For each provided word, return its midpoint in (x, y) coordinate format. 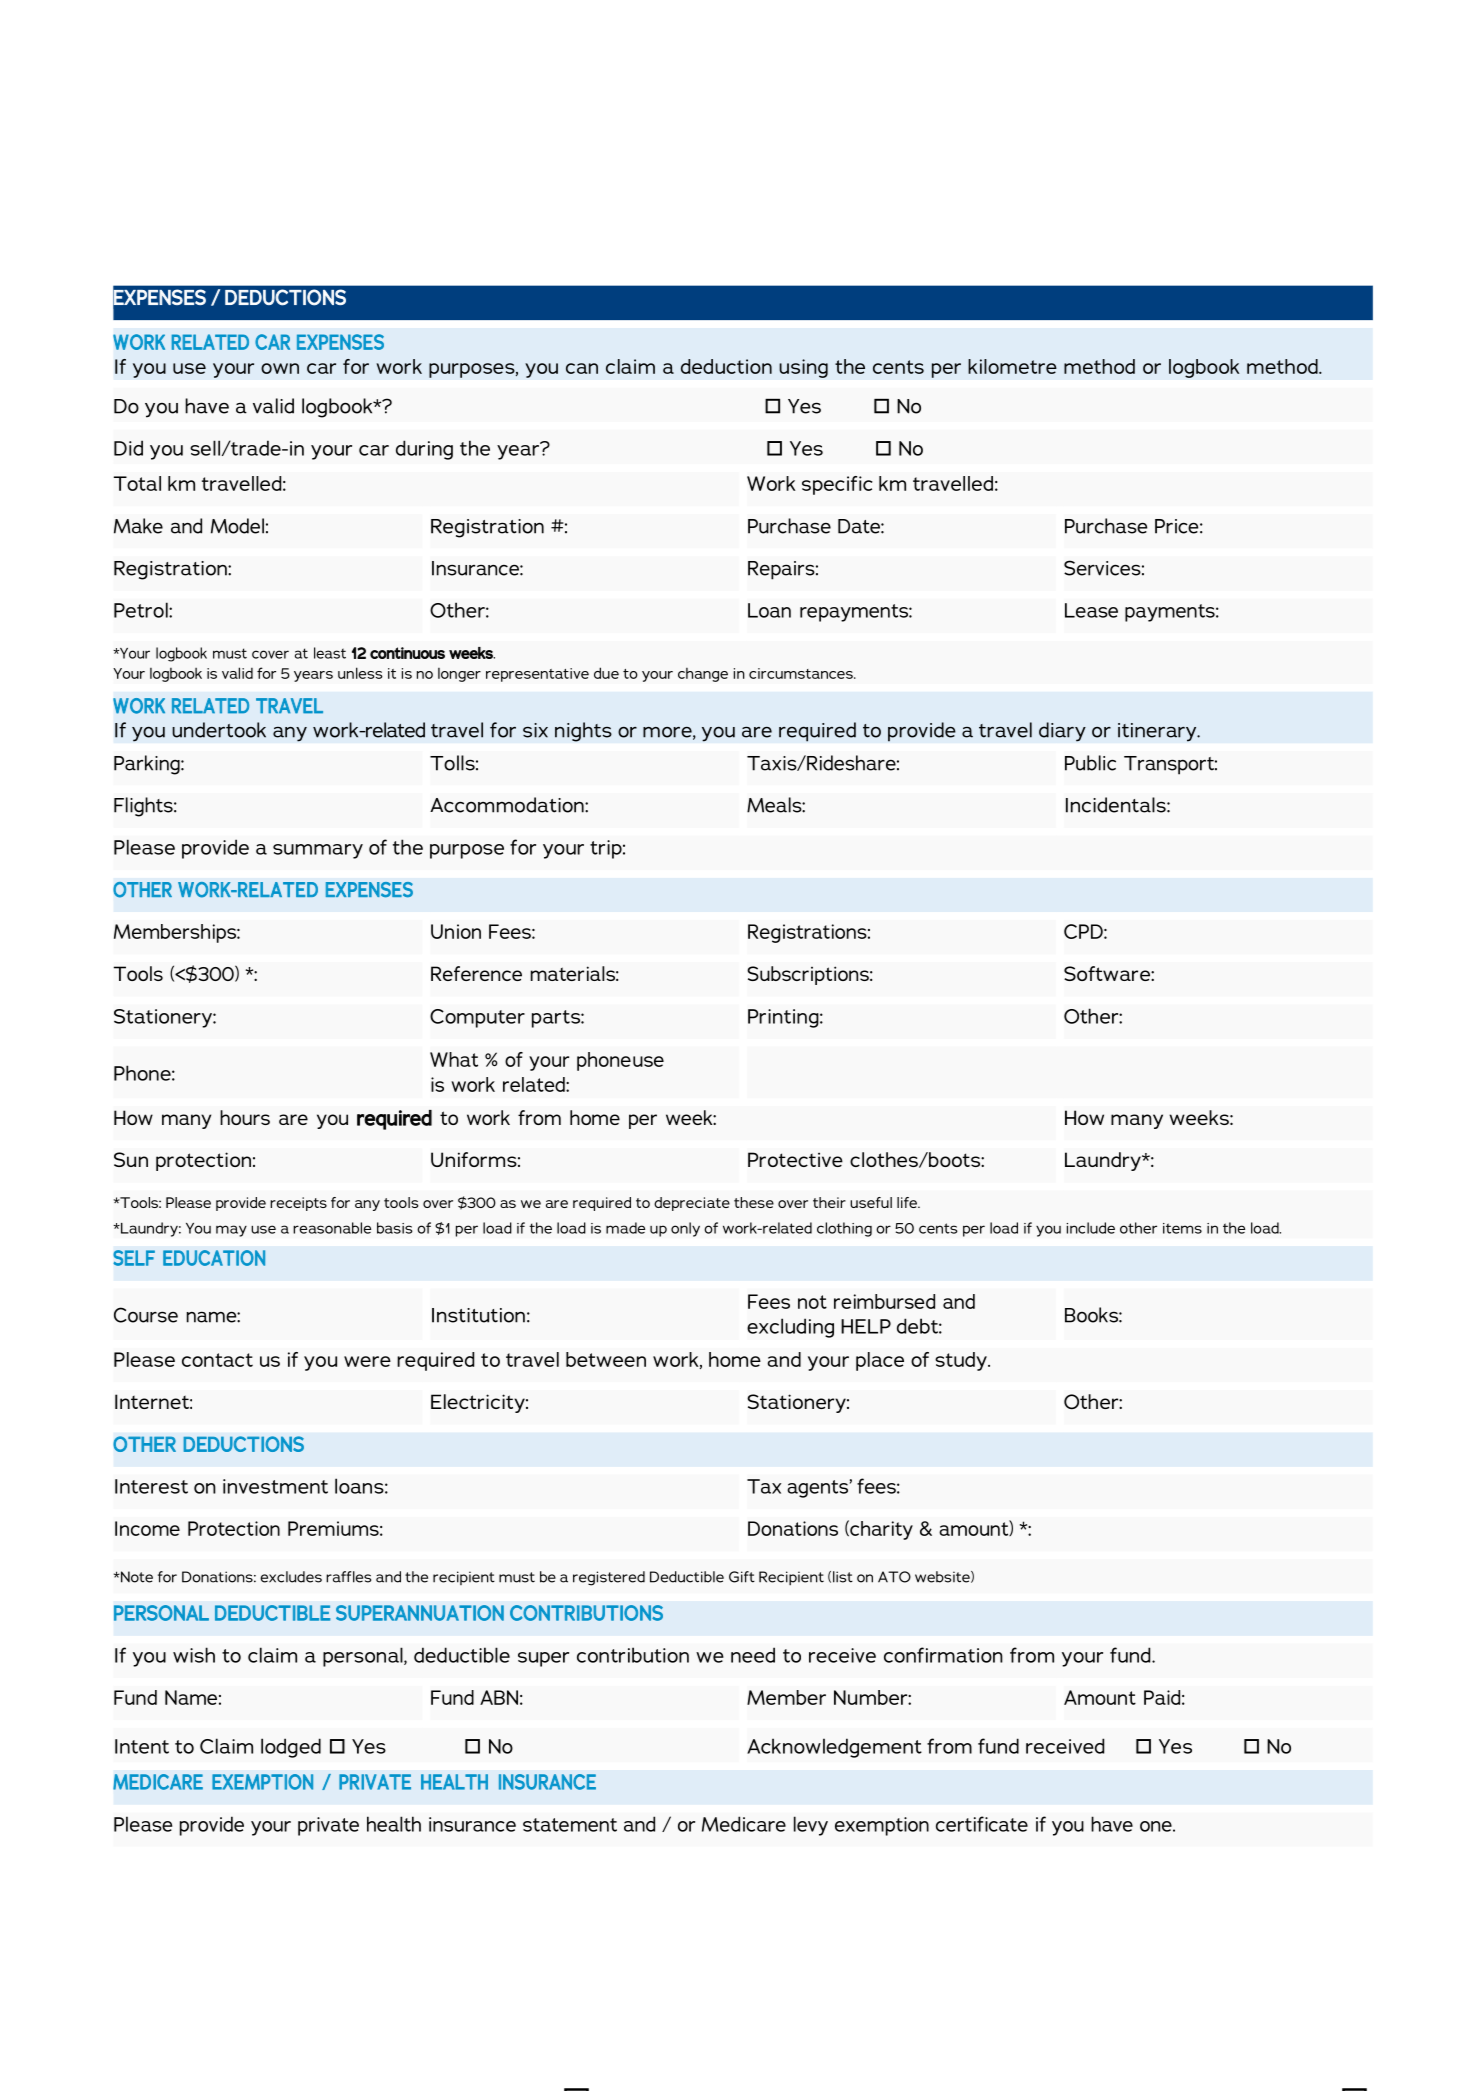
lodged (291, 1748)
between (606, 1359)
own (280, 368)
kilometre (1012, 366)
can (582, 368)
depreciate (692, 1204)
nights (583, 732)
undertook (219, 730)
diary (1062, 732)
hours (245, 1117)
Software (1108, 973)
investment (275, 1486)
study (962, 1361)
